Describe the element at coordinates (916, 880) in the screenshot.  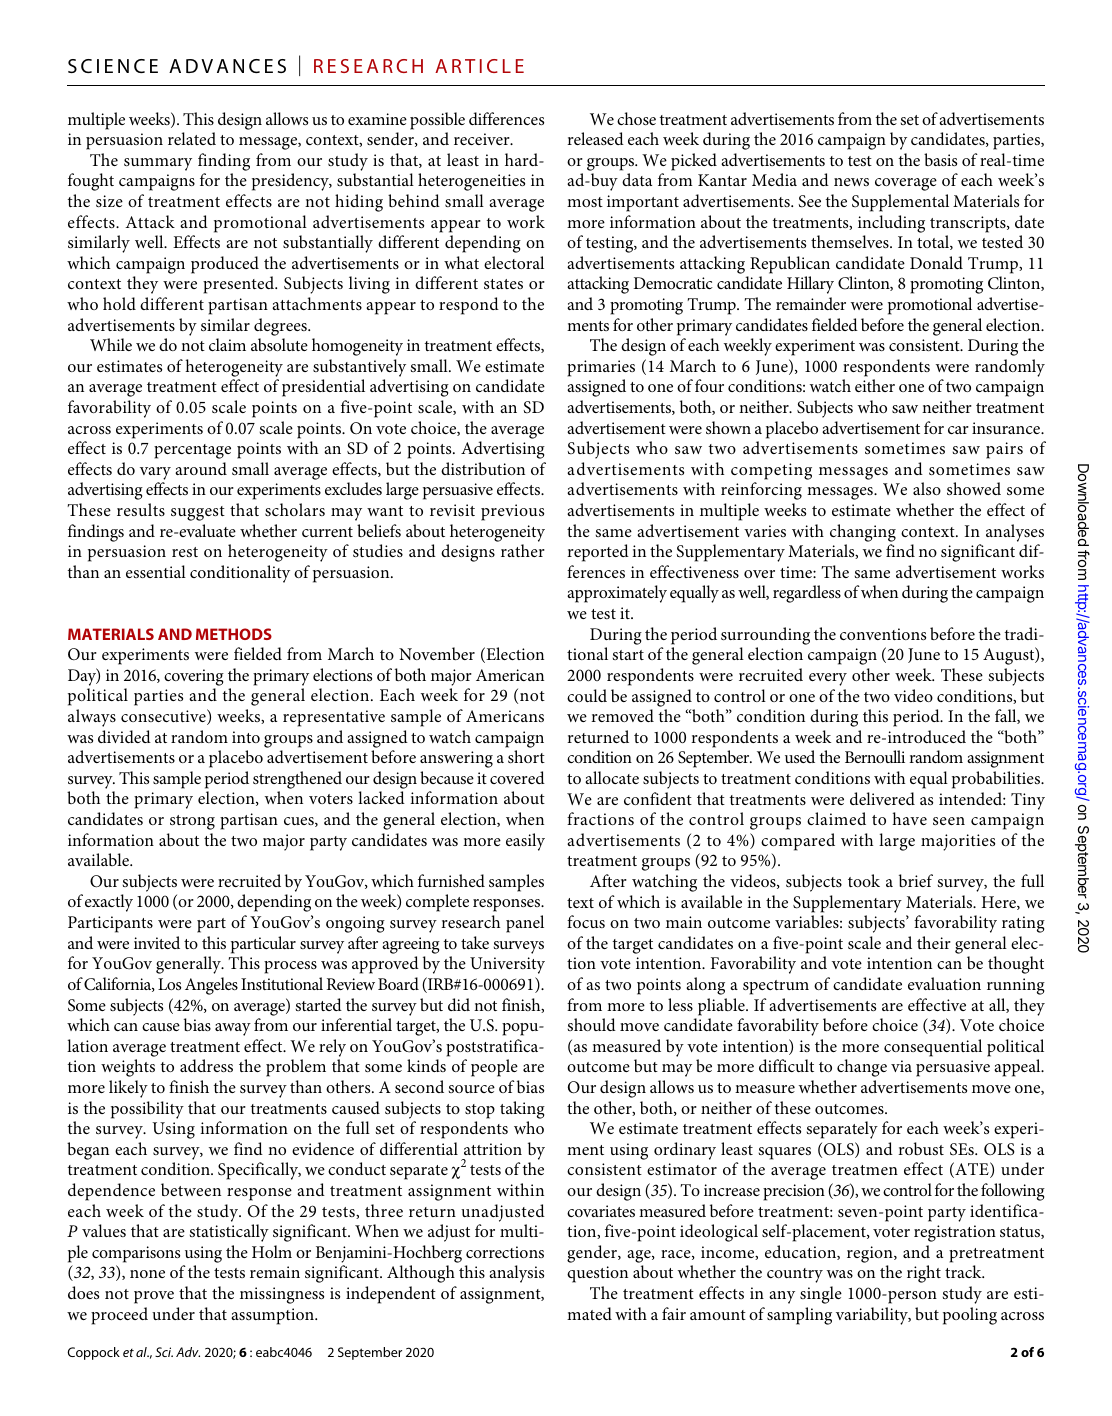
I see `brief` at that location.
